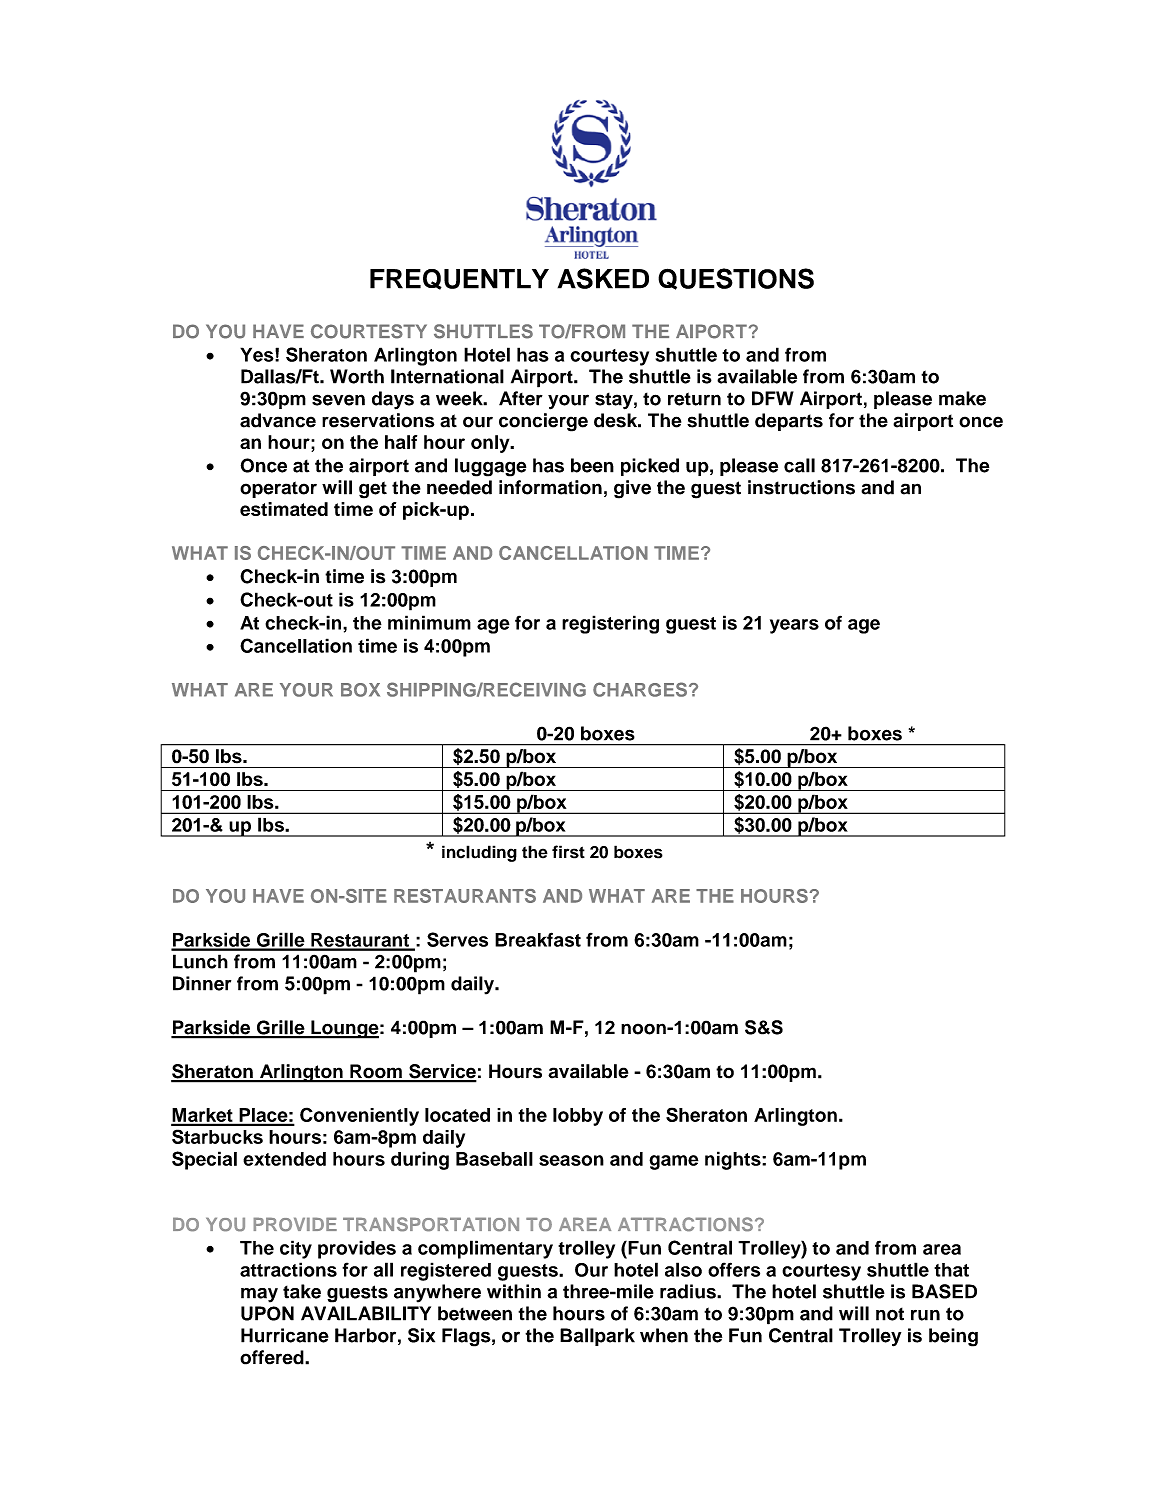 This document has height=1509, width=1166. What do you see at coordinates (429, 622) in the document?
I see `minimum` at bounding box center [429, 622].
